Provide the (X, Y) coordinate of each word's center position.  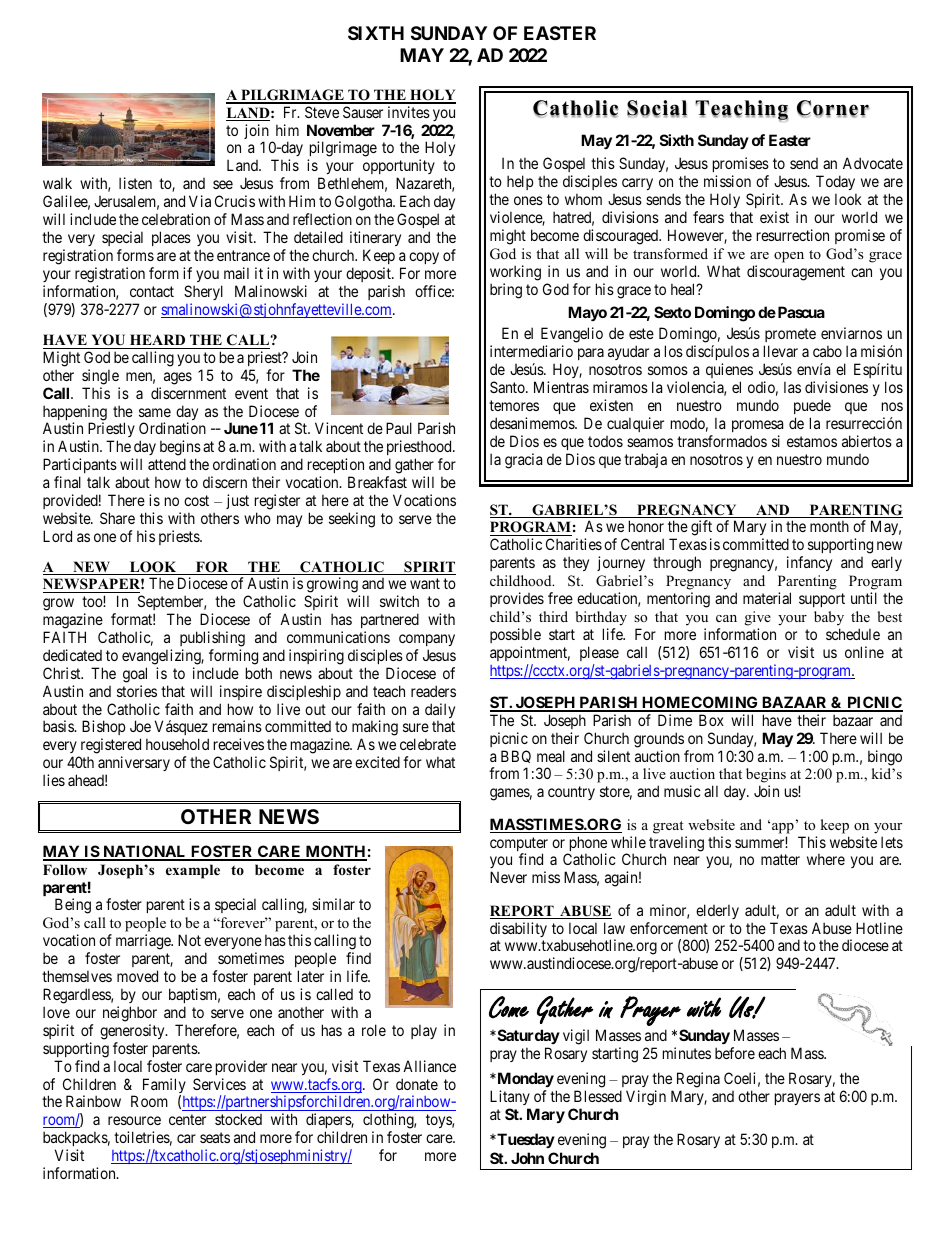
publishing (212, 639)
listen (135, 183)
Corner (833, 109)
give (758, 618)
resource (134, 1120)
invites (409, 112)
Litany (510, 1099)
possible (515, 635)
